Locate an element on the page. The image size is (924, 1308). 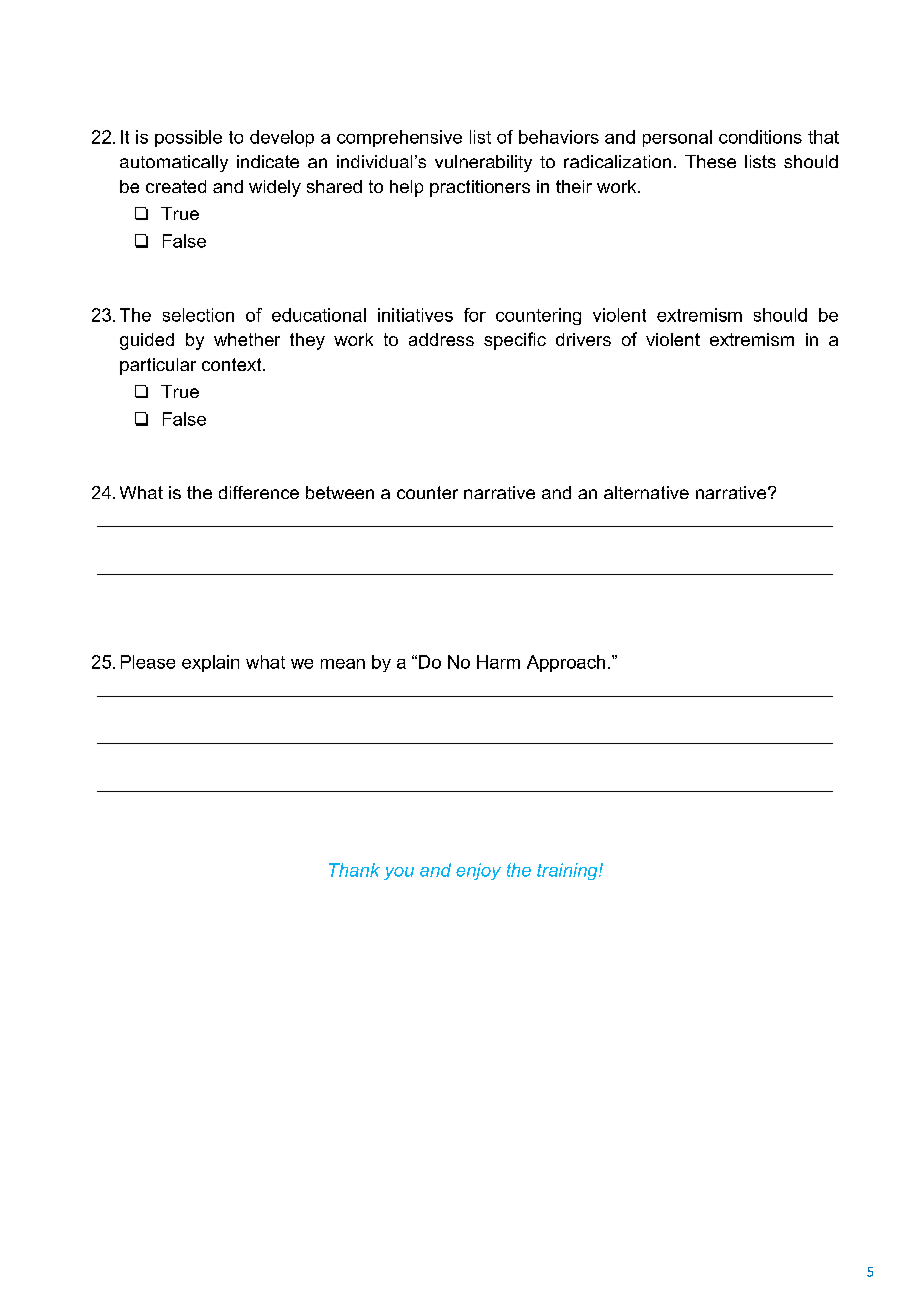
for is located at coordinates (475, 315).
